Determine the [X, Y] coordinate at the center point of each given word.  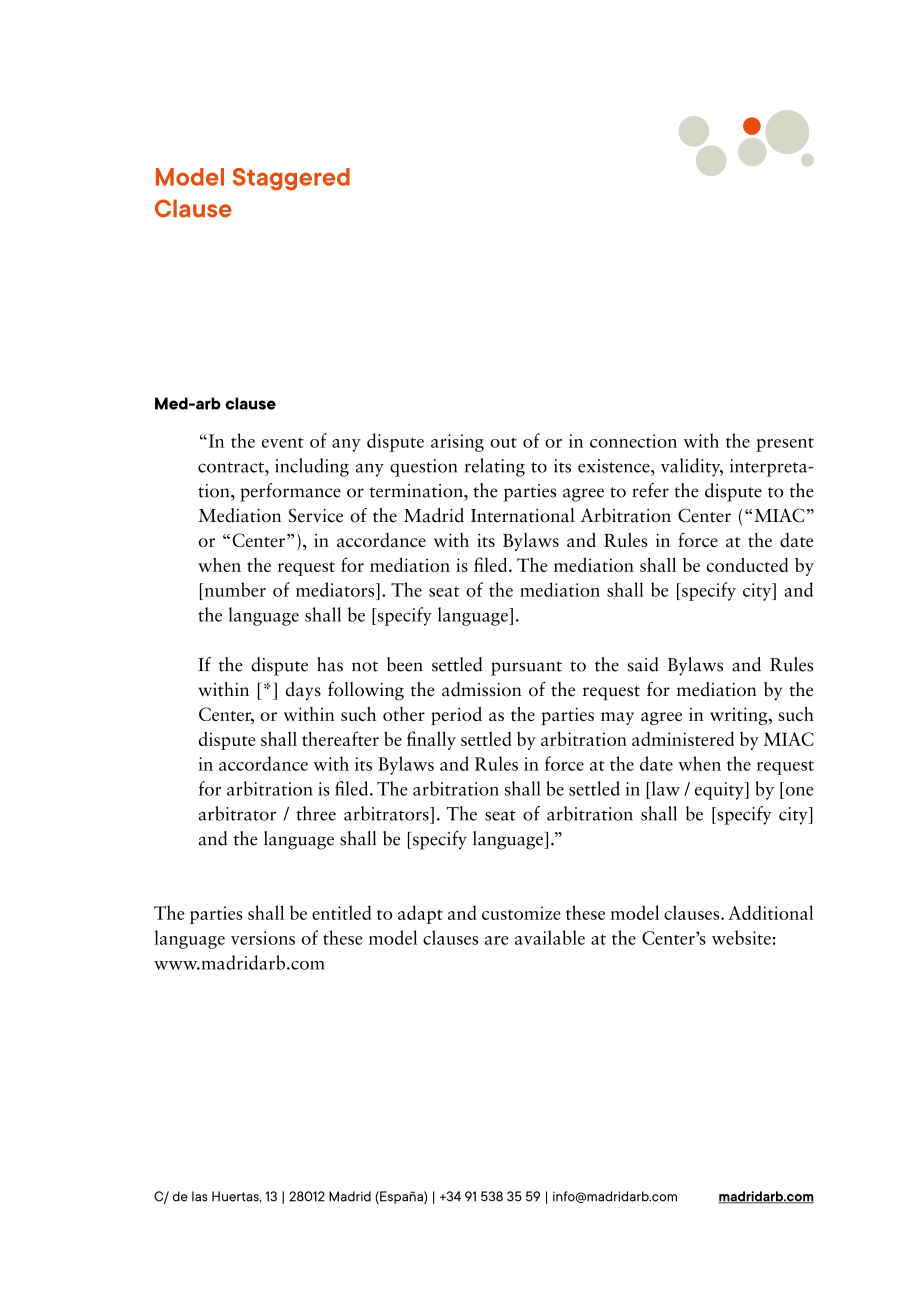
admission [482, 689]
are [497, 940]
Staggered [291, 179]
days [303, 691]
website [741, 937]
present [785, 444]
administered [683, 738]
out [503, 442]
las [199, 1196]
